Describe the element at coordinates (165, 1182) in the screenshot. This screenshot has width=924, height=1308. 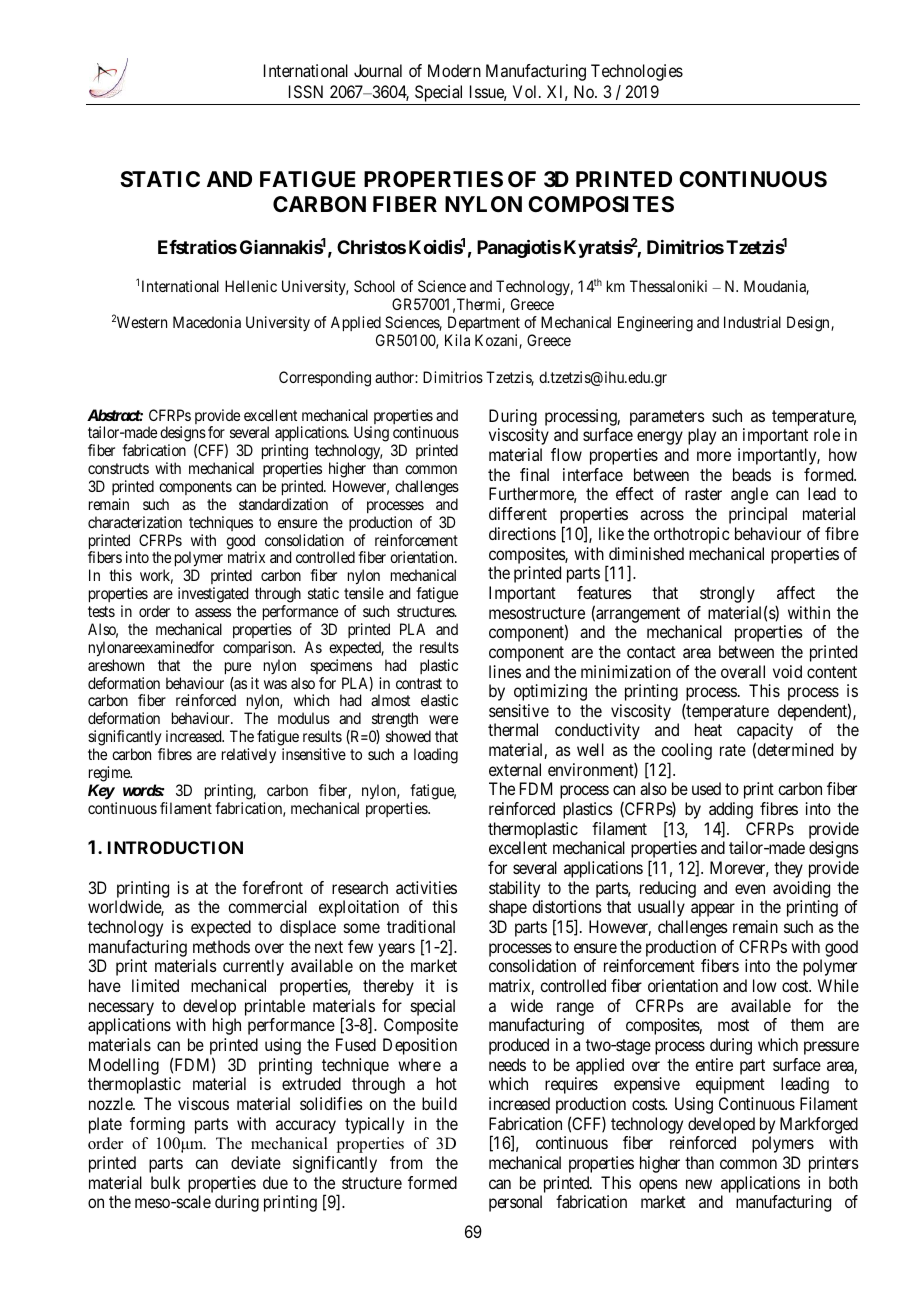
I see `bulk` at that location.
